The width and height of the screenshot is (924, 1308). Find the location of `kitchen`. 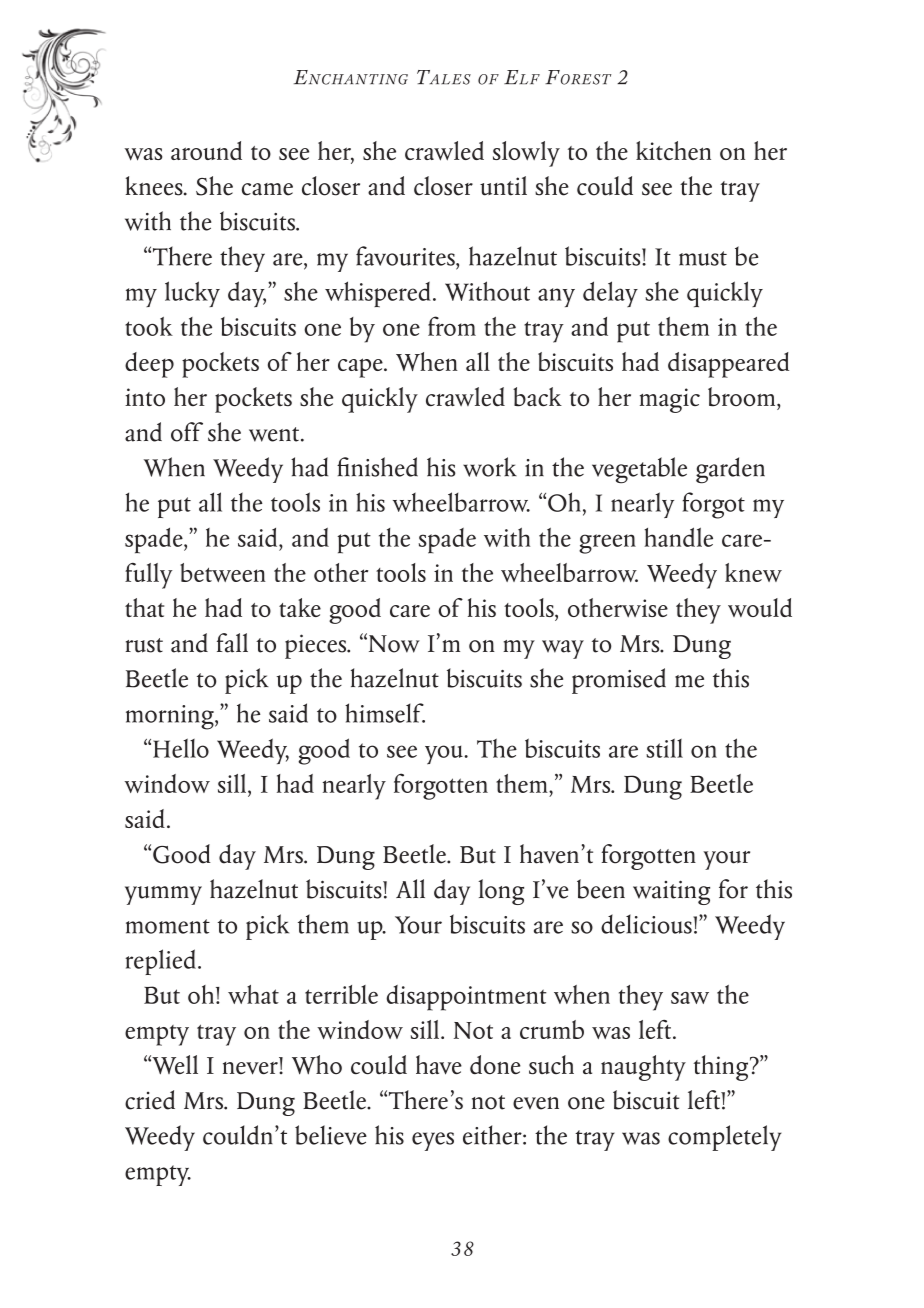

kitchen is located at coordinates (673, 150).
